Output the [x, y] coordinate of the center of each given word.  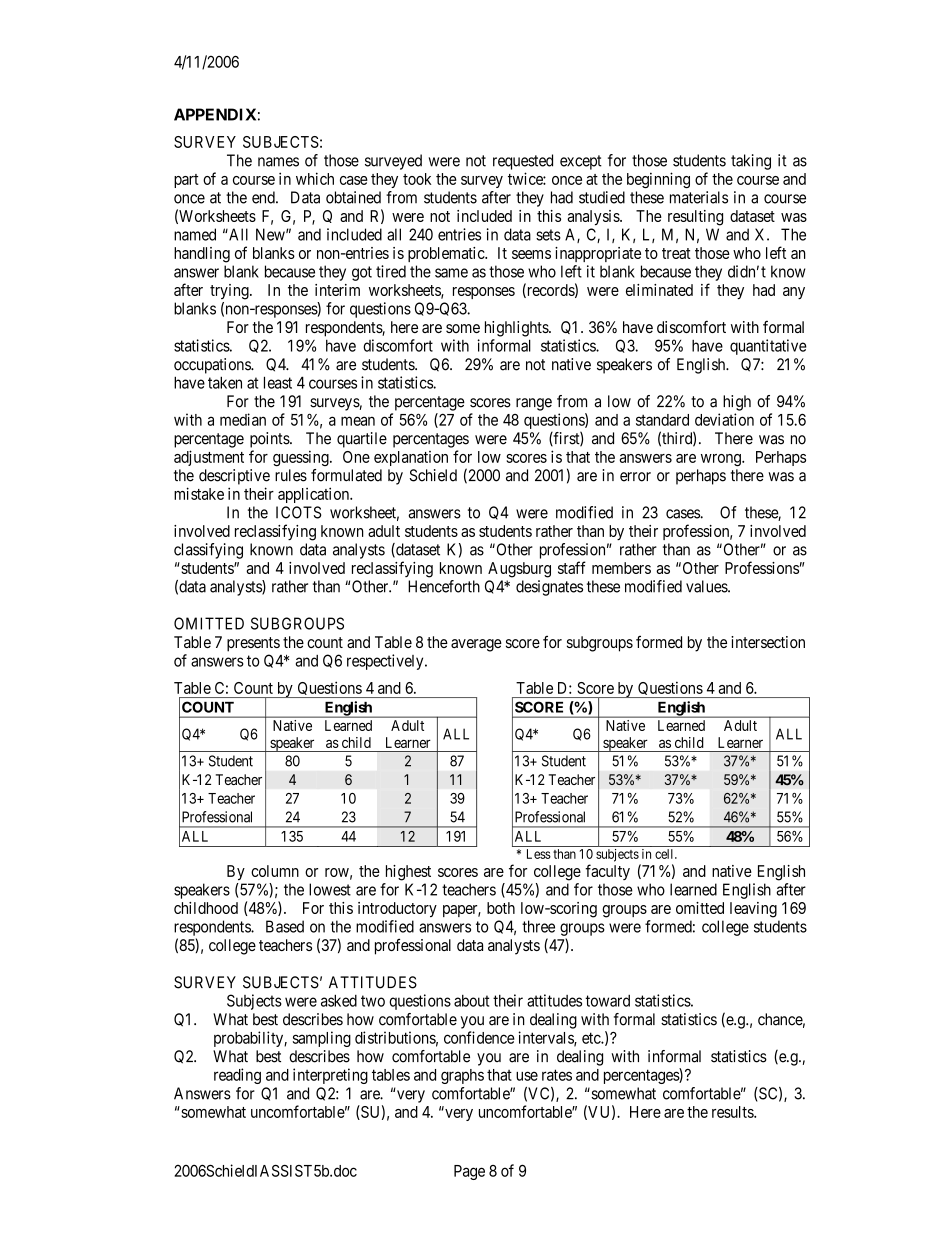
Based [285, 926]
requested [523, 162]
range [534, 404]
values [707, 586]
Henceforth [444, 586]
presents [253, 644]
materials [699, 197]
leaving [753, 910]
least [278, 382]
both [501, 908]
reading [237, 1076]
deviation [724, 419]
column [275, 871]
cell [665, 854]
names [278, 162]
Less [539, 854]
